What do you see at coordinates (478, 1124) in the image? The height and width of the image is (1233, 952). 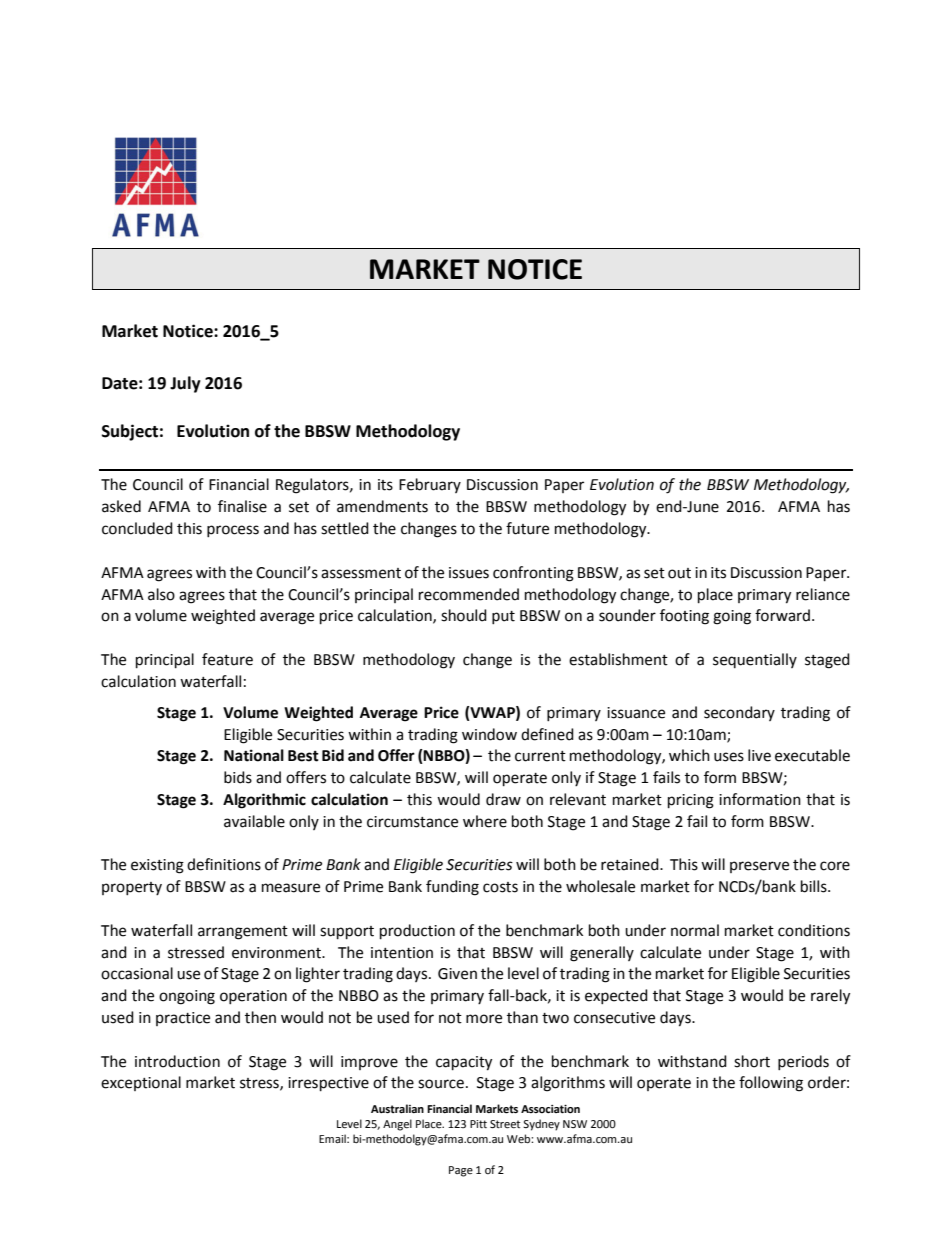 I see `Pitt` at bounding box center [478, 1124].
